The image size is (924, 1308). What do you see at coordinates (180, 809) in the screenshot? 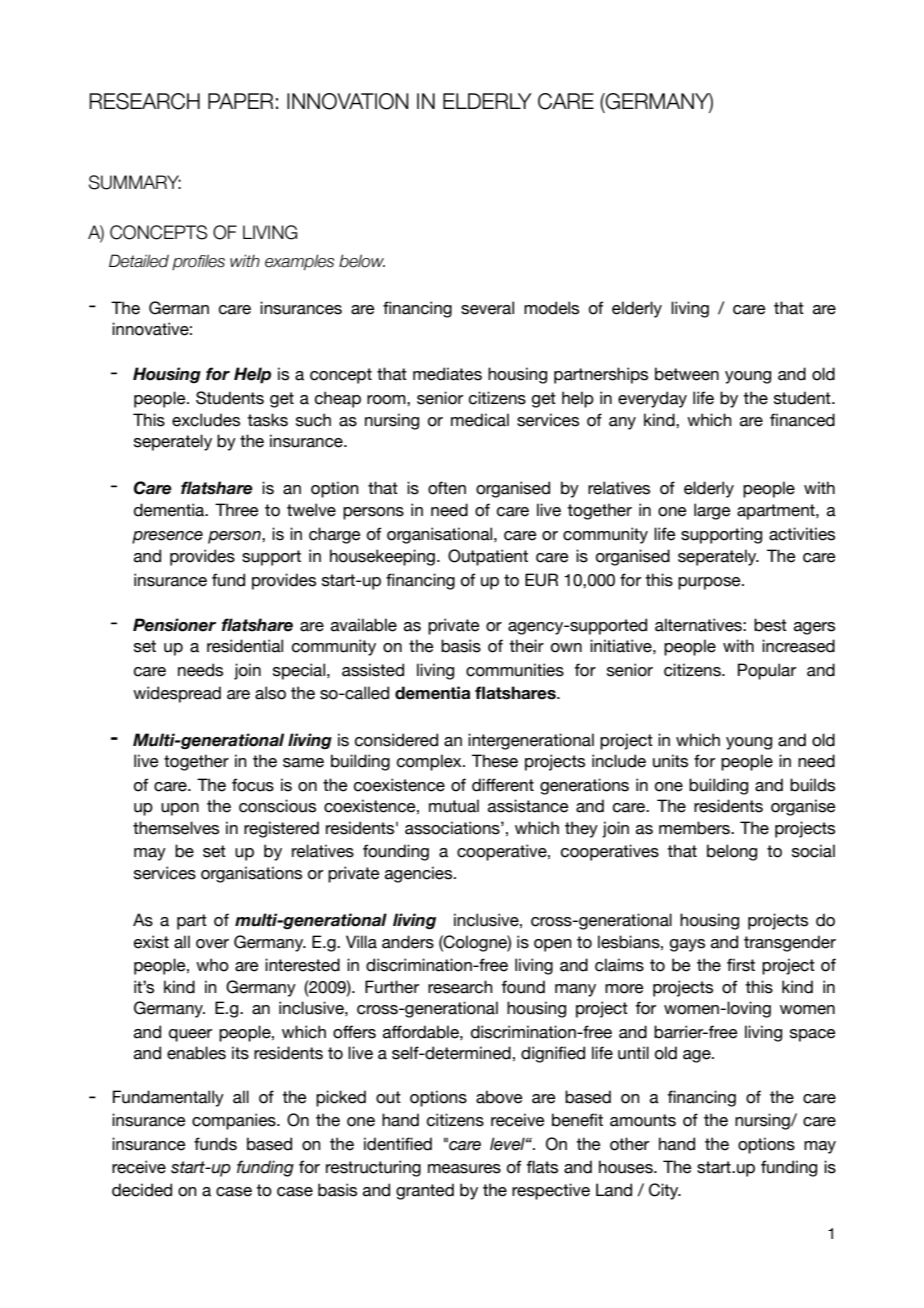
I see `upon` at bounding box center [180, 809].
